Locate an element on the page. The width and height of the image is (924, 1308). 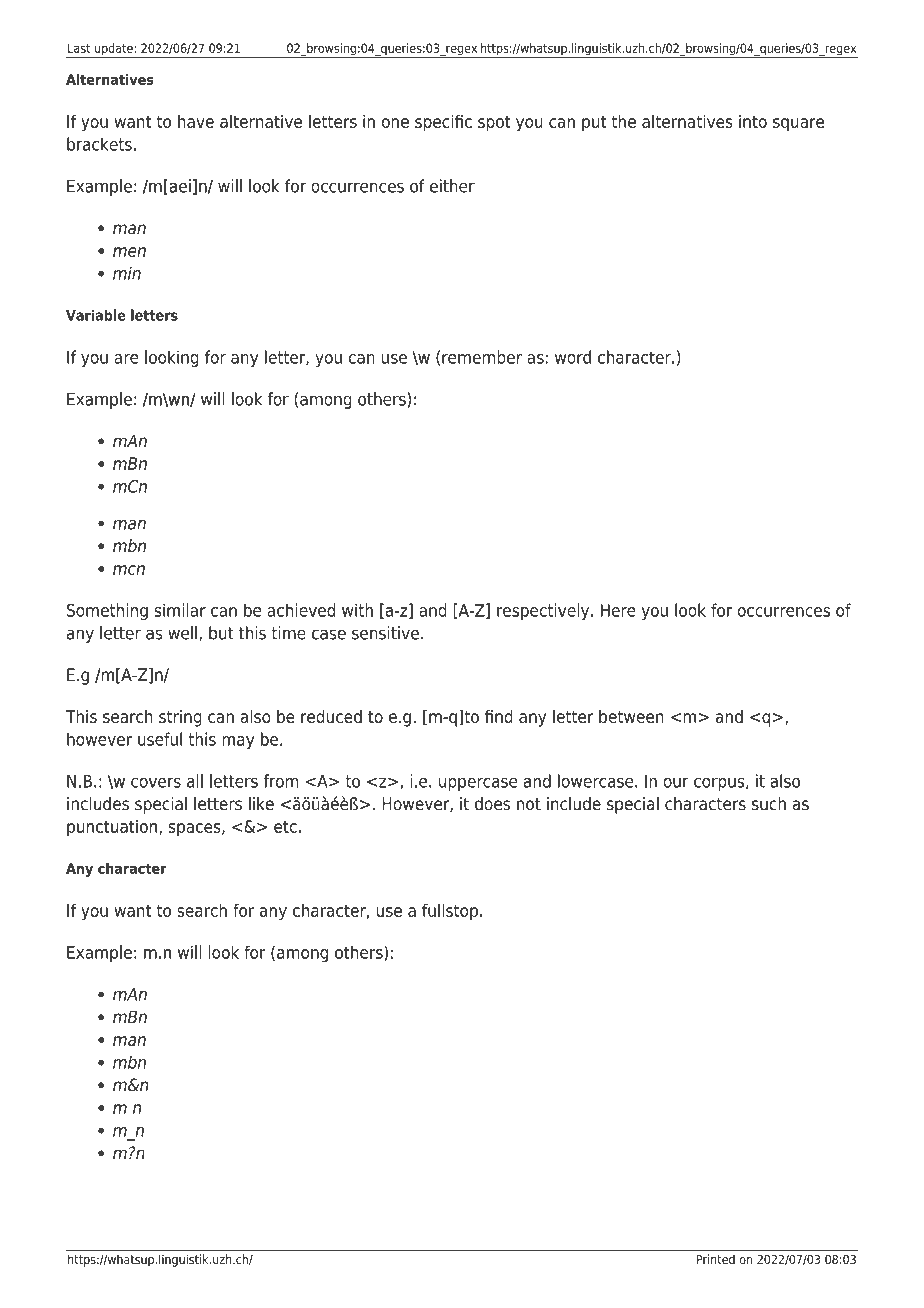
with is located at coordinates (357, 610).
